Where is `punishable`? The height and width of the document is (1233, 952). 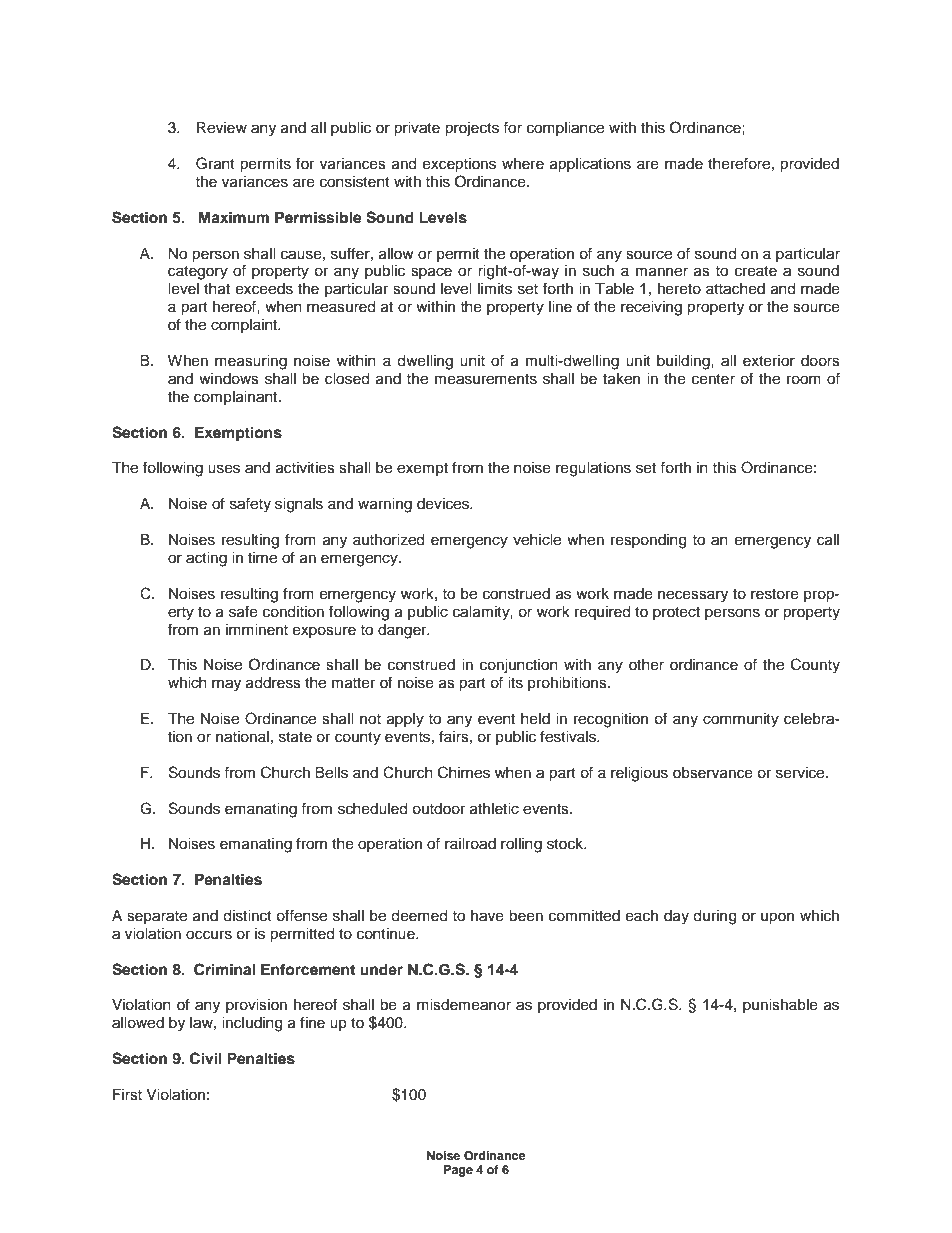 punishable is located at coordinates (780, 1006).
